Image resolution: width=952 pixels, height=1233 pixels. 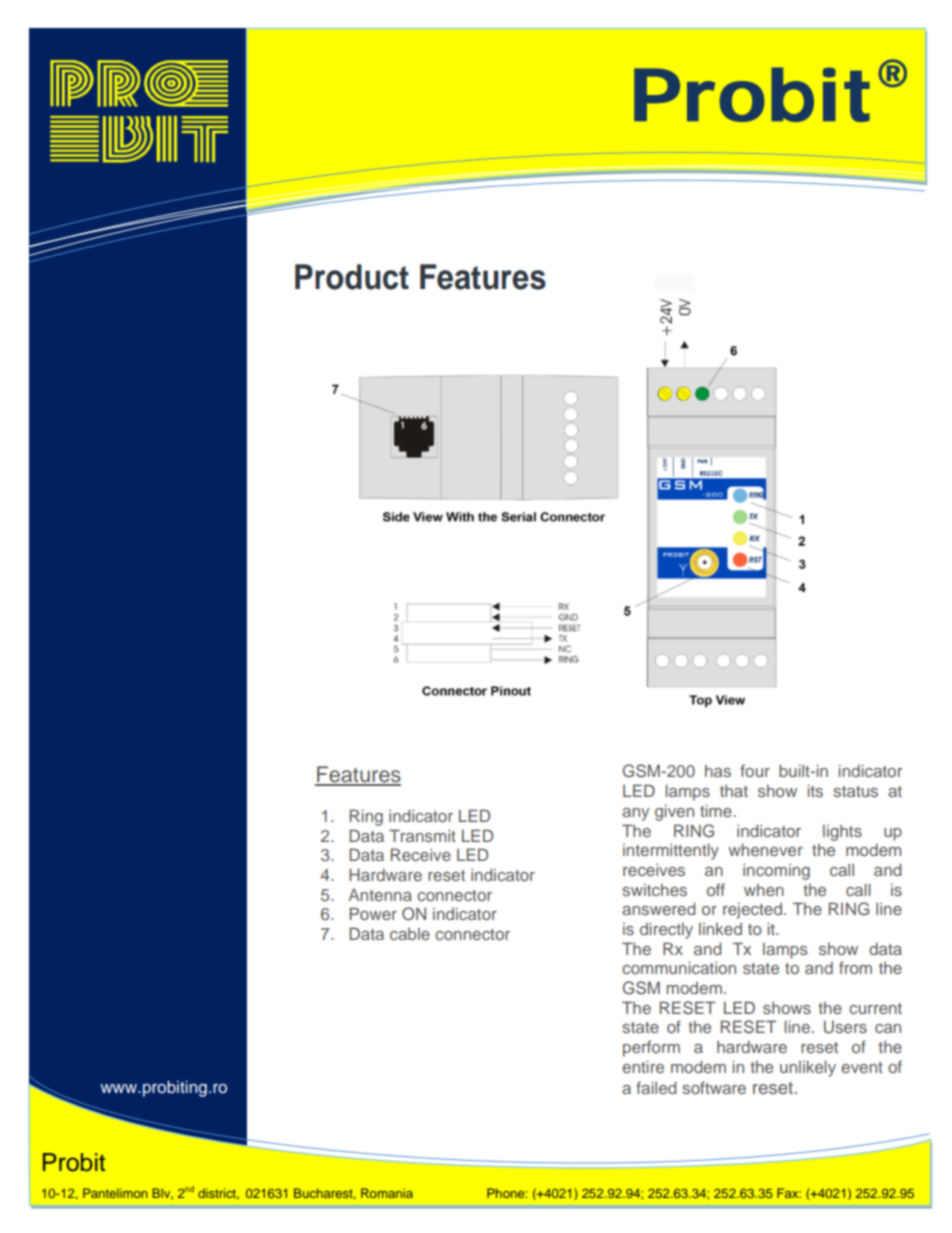 I want to click on Antenna, so click(x=380, y=895).
